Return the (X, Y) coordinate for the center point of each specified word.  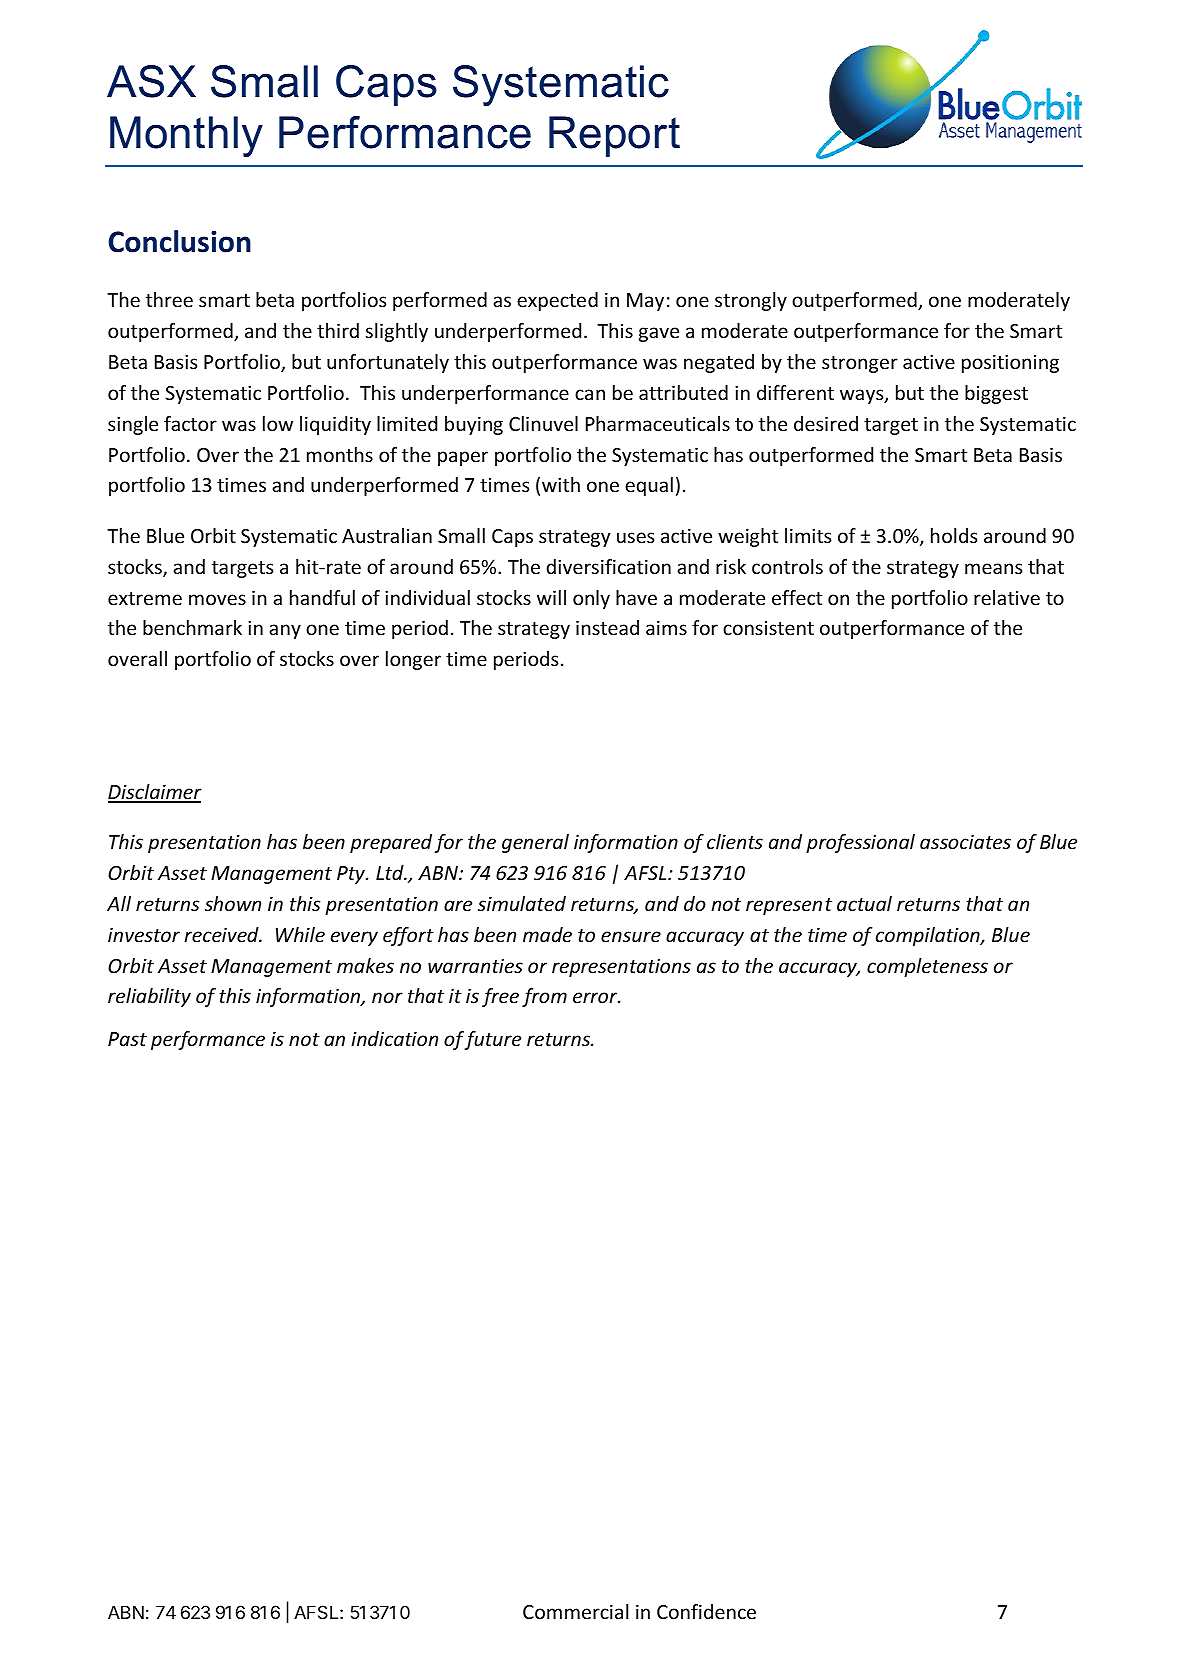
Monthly (186, 136)
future (492, 1040)
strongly (751, 301)
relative (1007, 597)
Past (127, 1039)
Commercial (575, 1611)
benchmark (192, 627)
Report (614, 136)
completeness (927, 967)
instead (607, 627)
